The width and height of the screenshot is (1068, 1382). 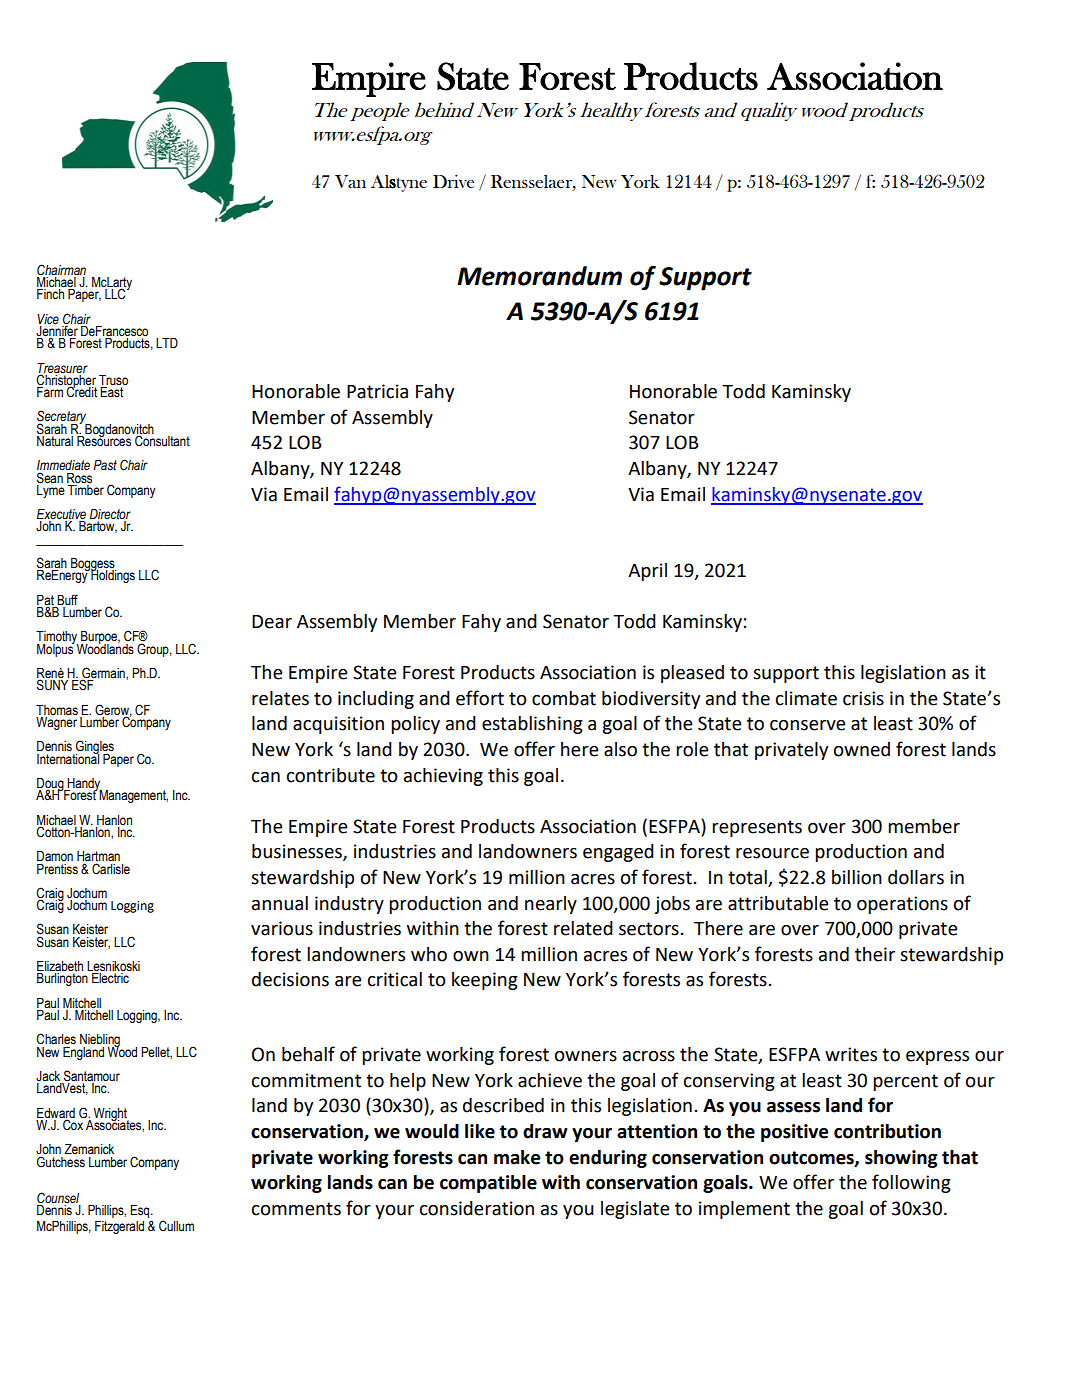 What do you see at coordinates (453, 181) in the screenshot?
I see `Drive` at bounding box center [453, 181].
